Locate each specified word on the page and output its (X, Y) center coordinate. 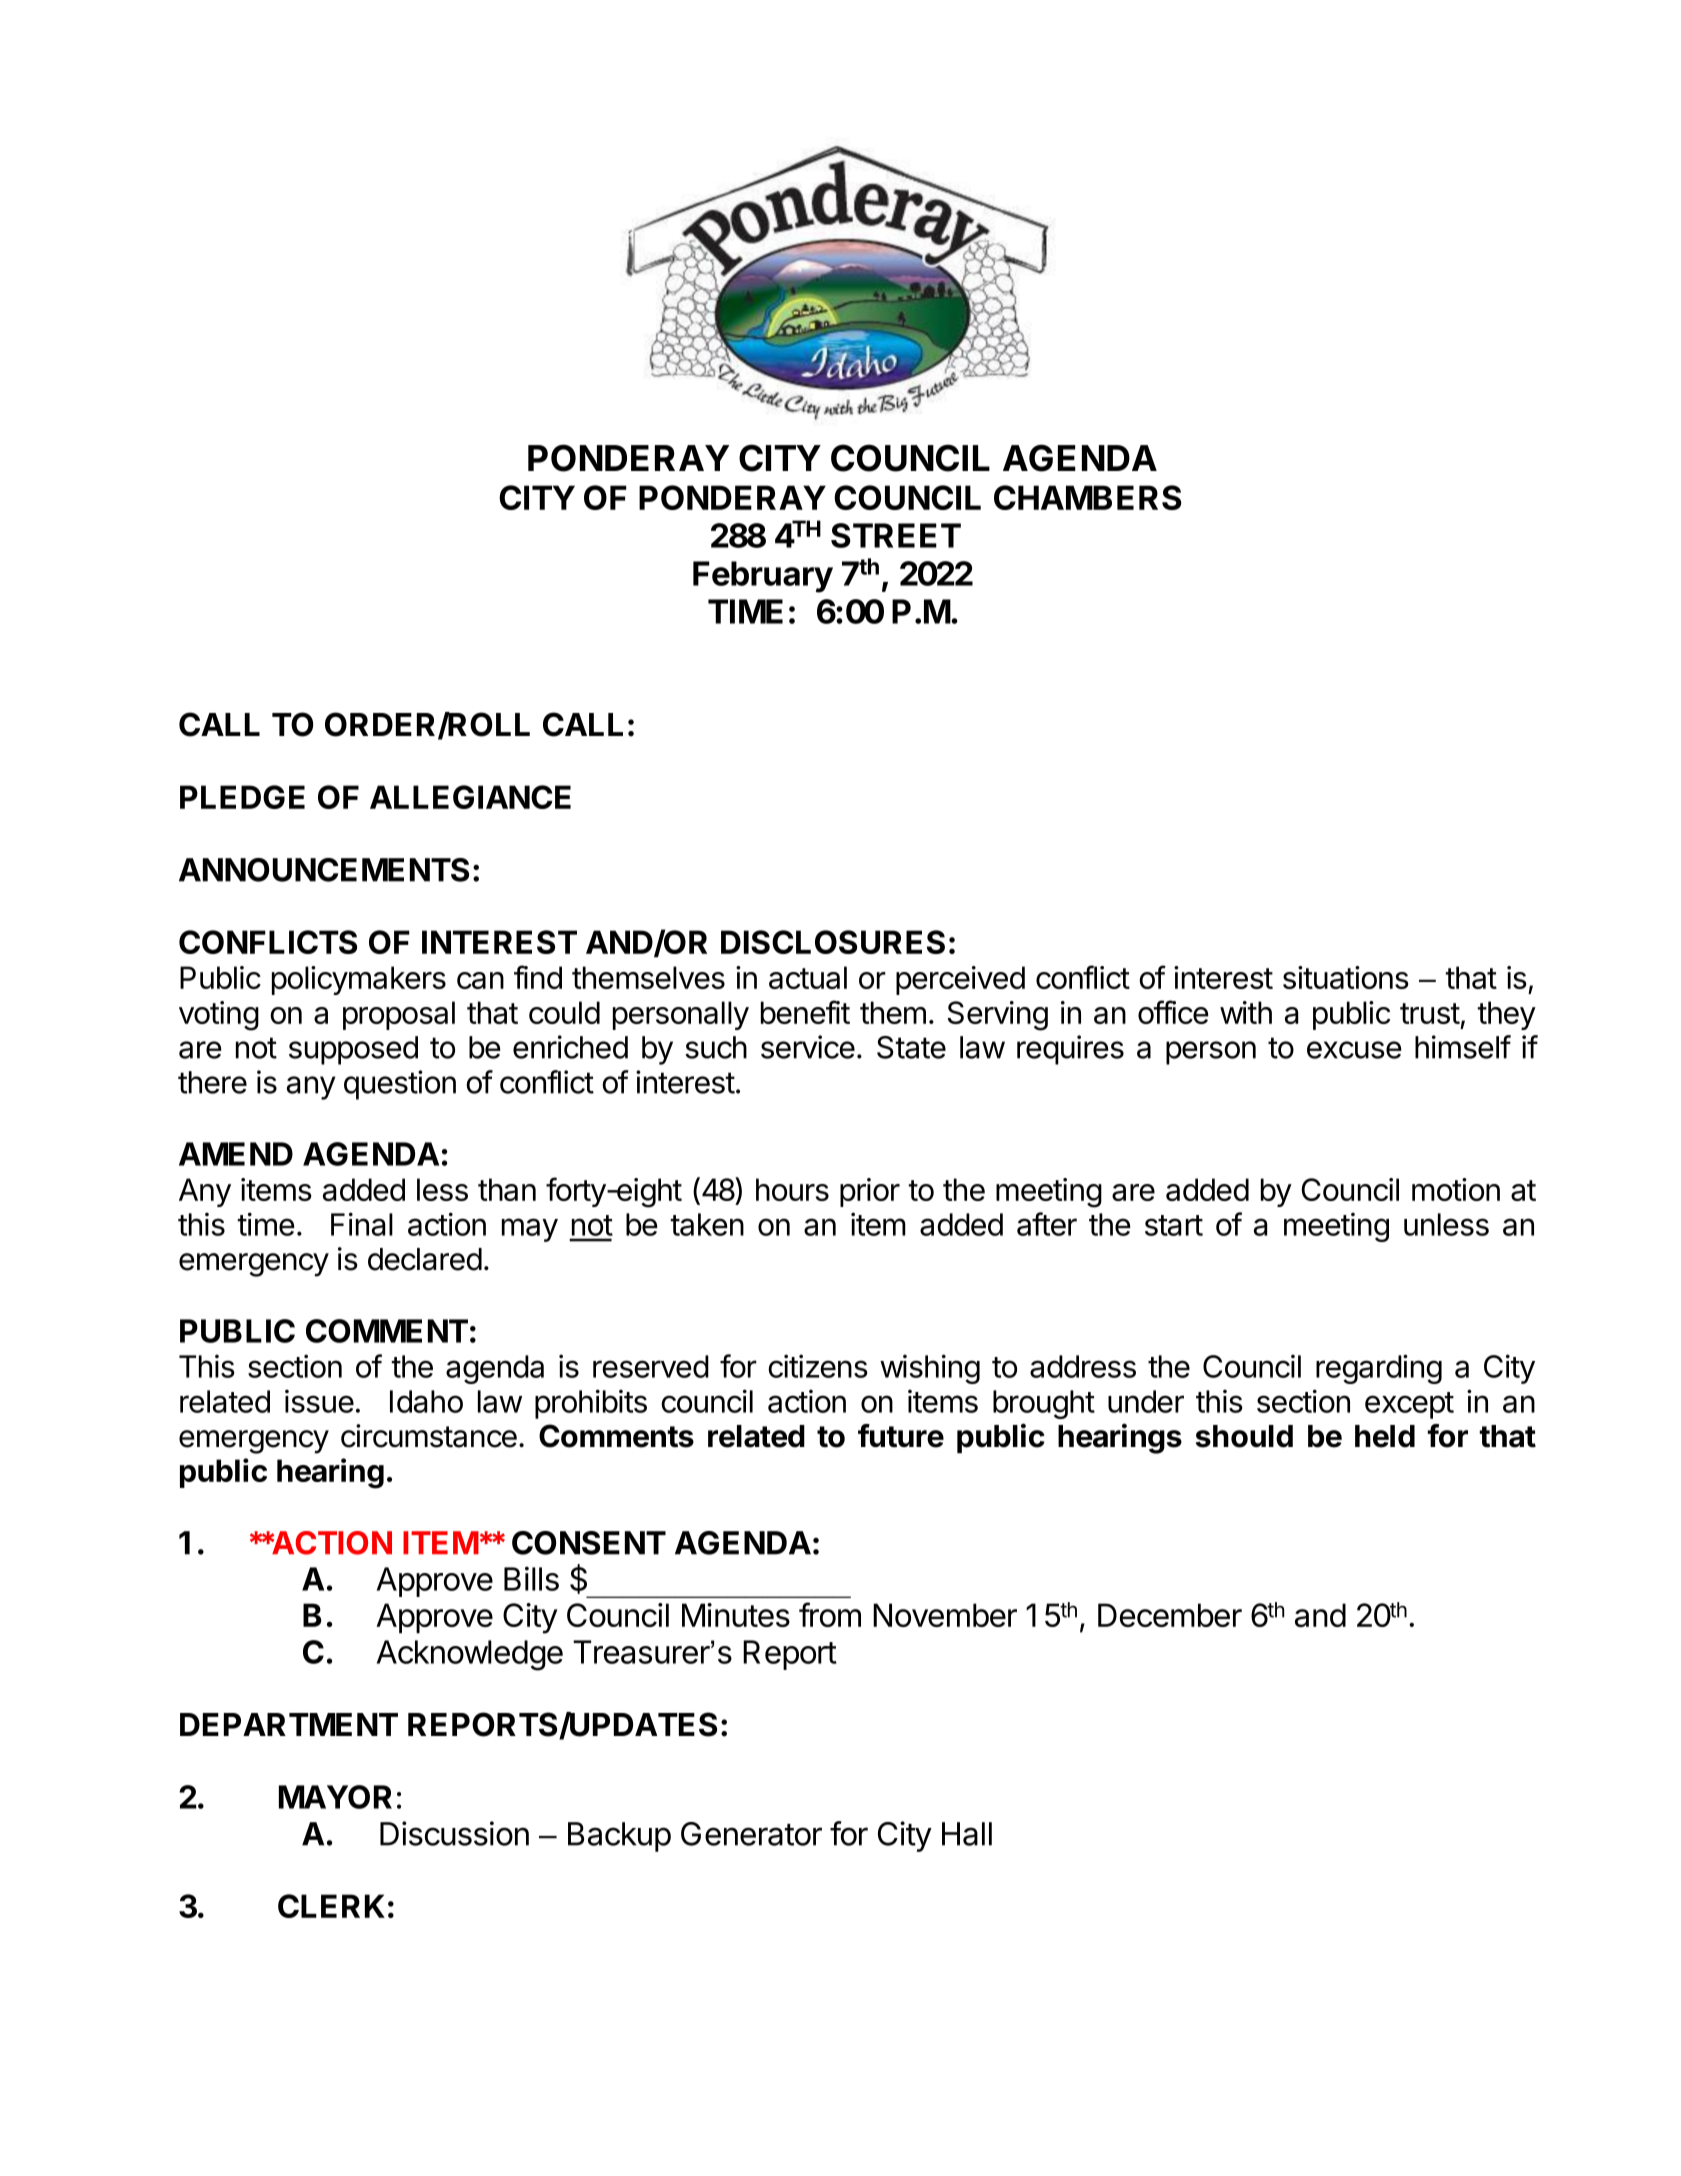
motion (1456, 1189)
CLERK (331, 1906)
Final (362, 1224)
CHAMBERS (1088, 497)
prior (870, 1192)
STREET (896, 535)
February (763, 577)
